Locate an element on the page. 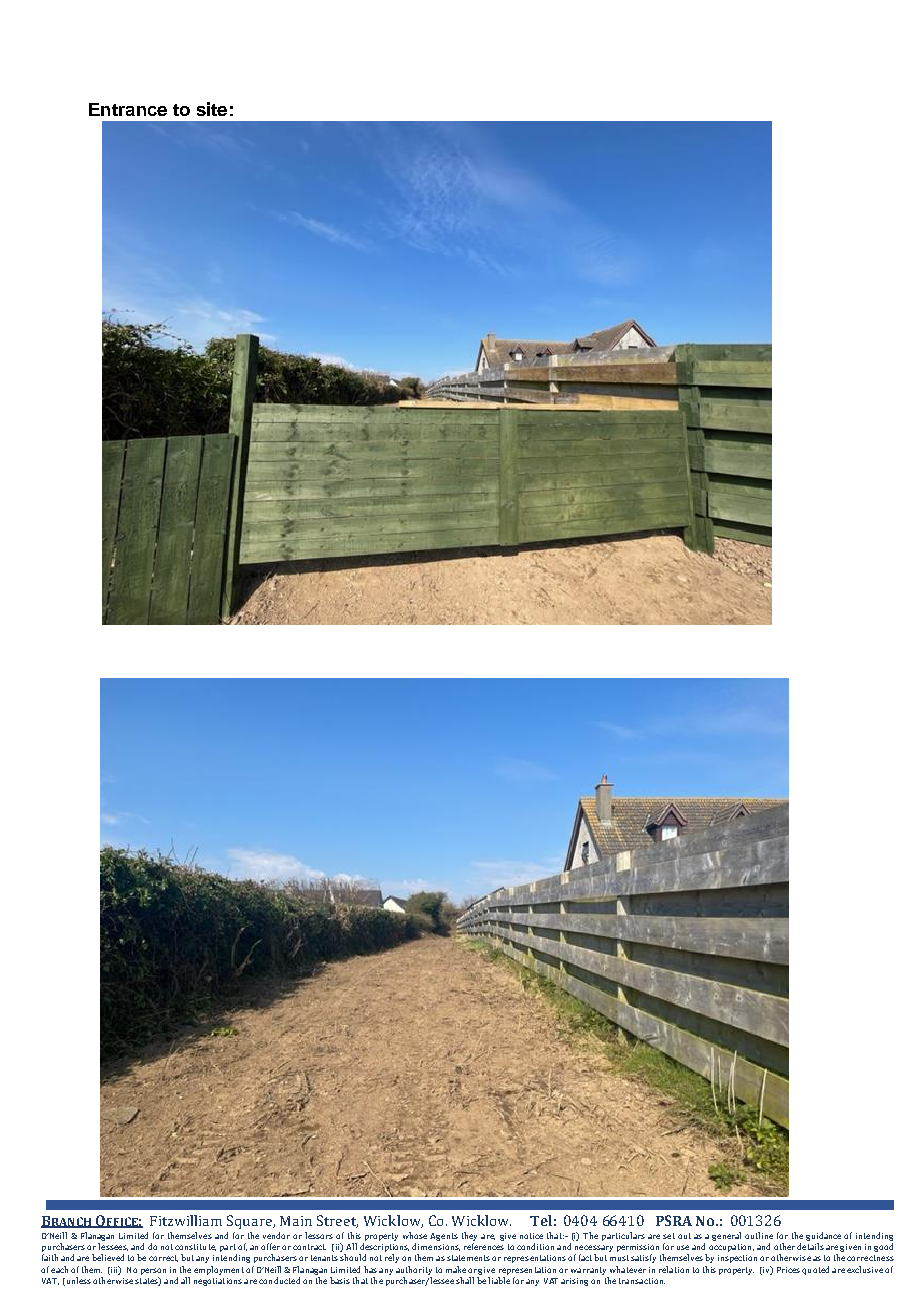  set is located at coordinates (669, 1236).
